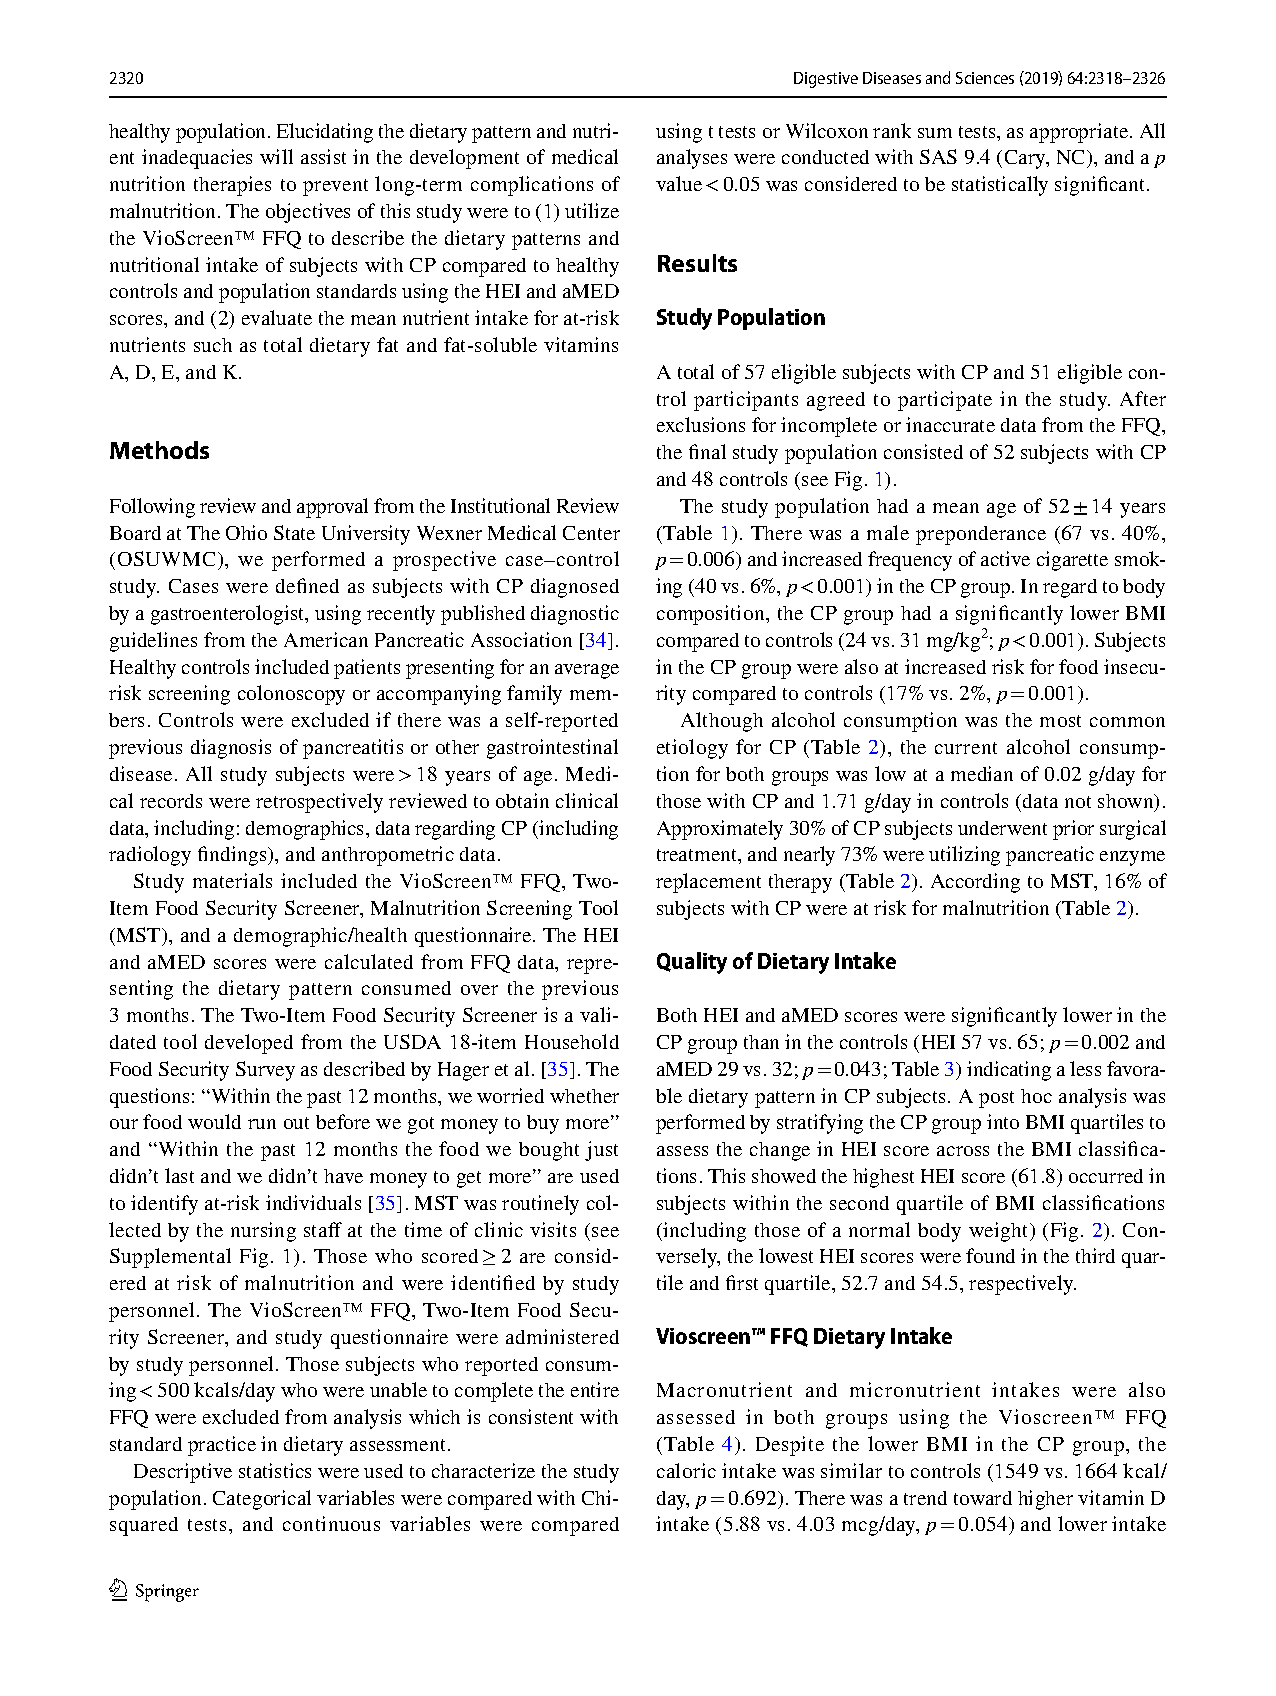 The width and height of the screenshot is (1276, 1696). I want to click on active, so click(1005, 558).
